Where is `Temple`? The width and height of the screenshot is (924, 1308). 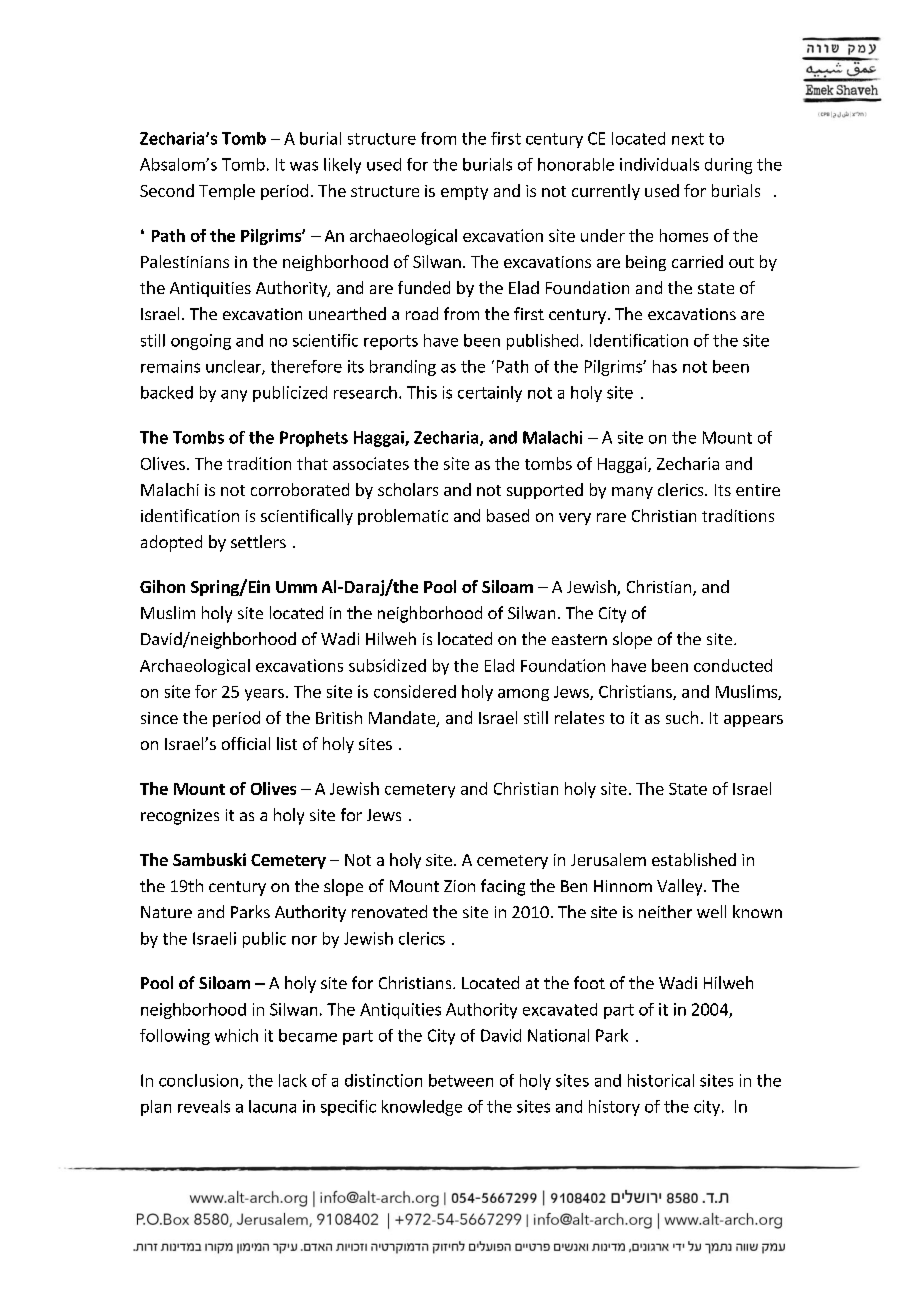
Temple is located at coordinates (227, 192).
